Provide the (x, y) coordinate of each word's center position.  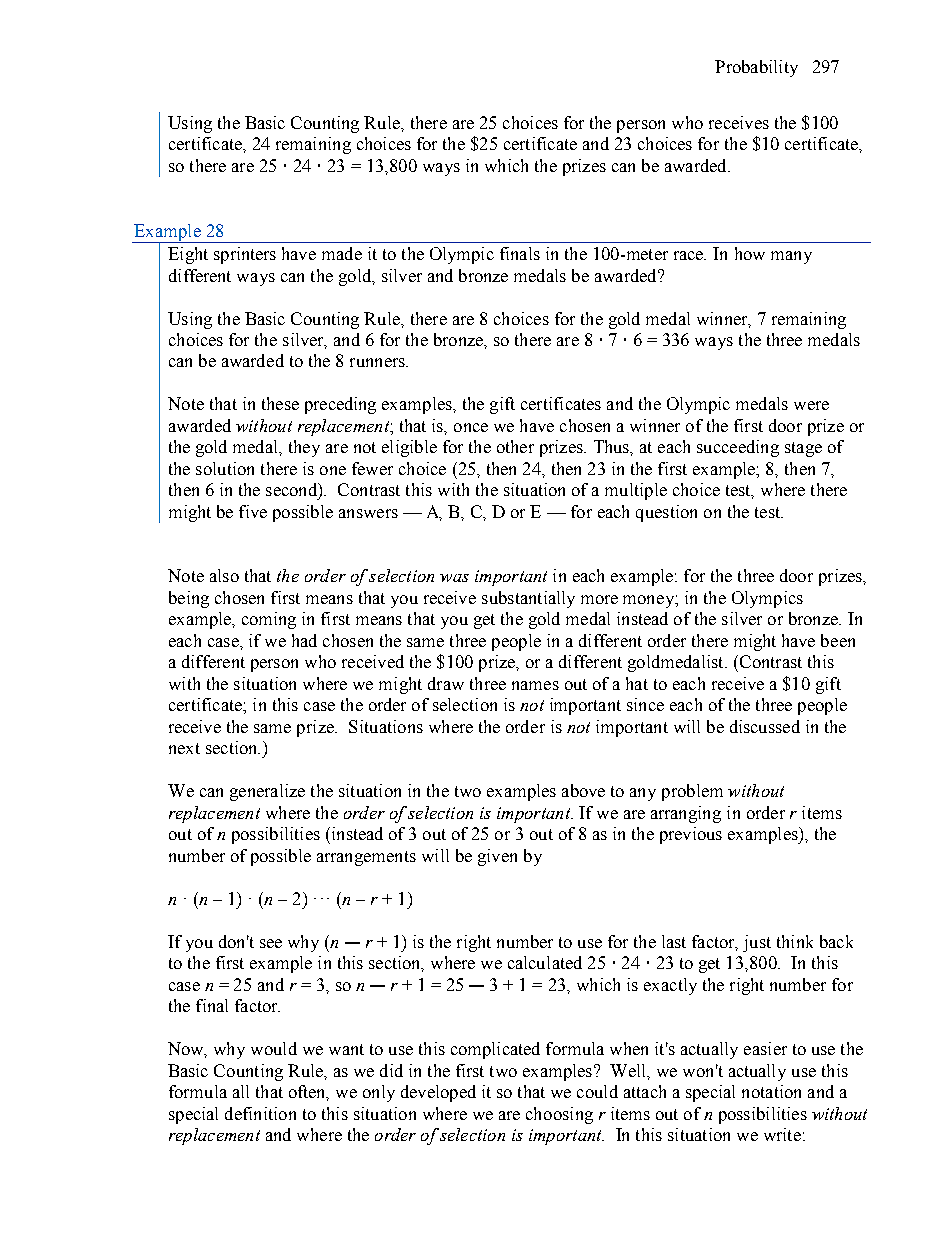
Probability (756, 68)
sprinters (245, 255)
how (750, 253)
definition (260, 1113)
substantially (528, 599)
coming (269, 620)
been (838, 640)
